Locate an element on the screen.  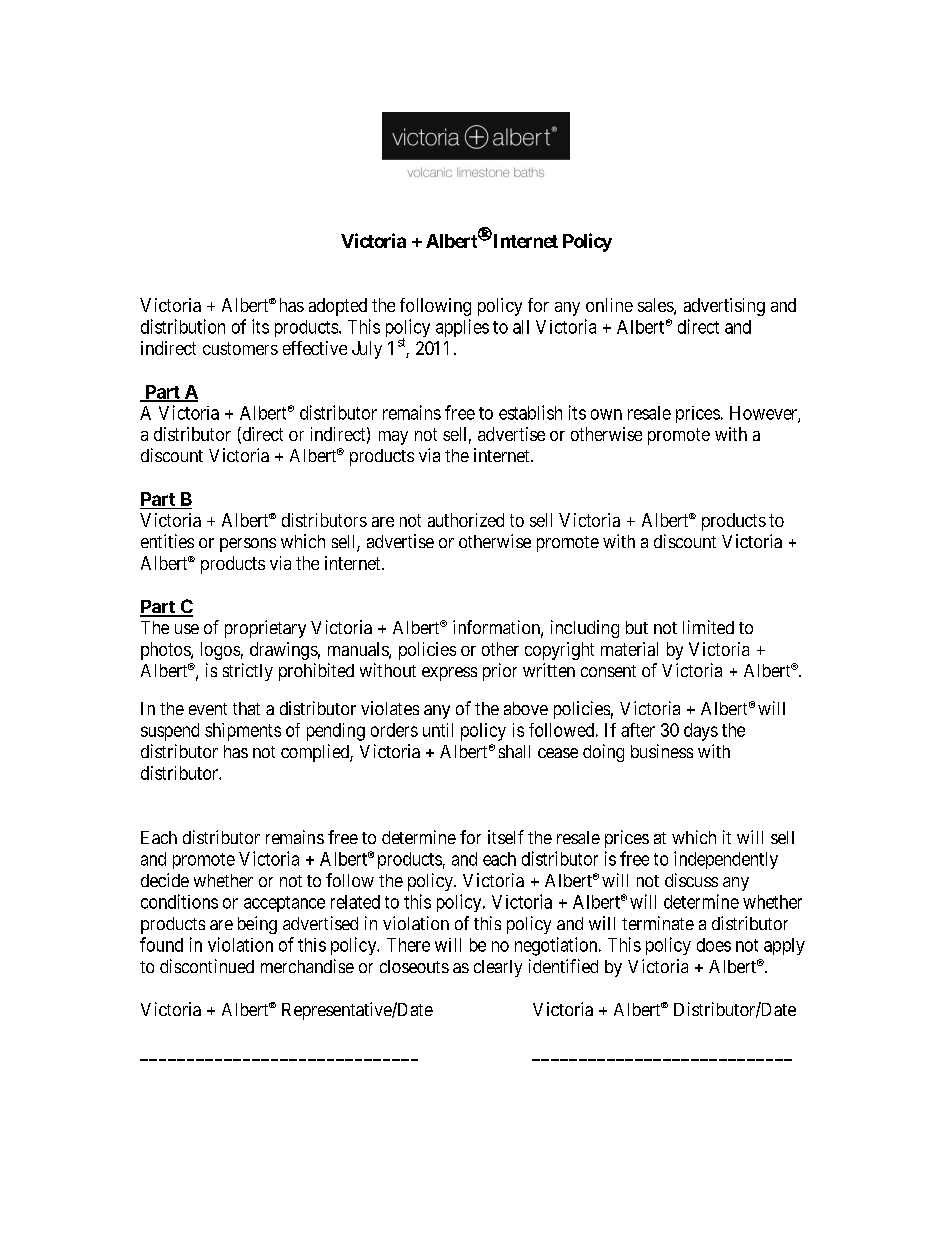
advertising is located at coordinates (724, 307).
